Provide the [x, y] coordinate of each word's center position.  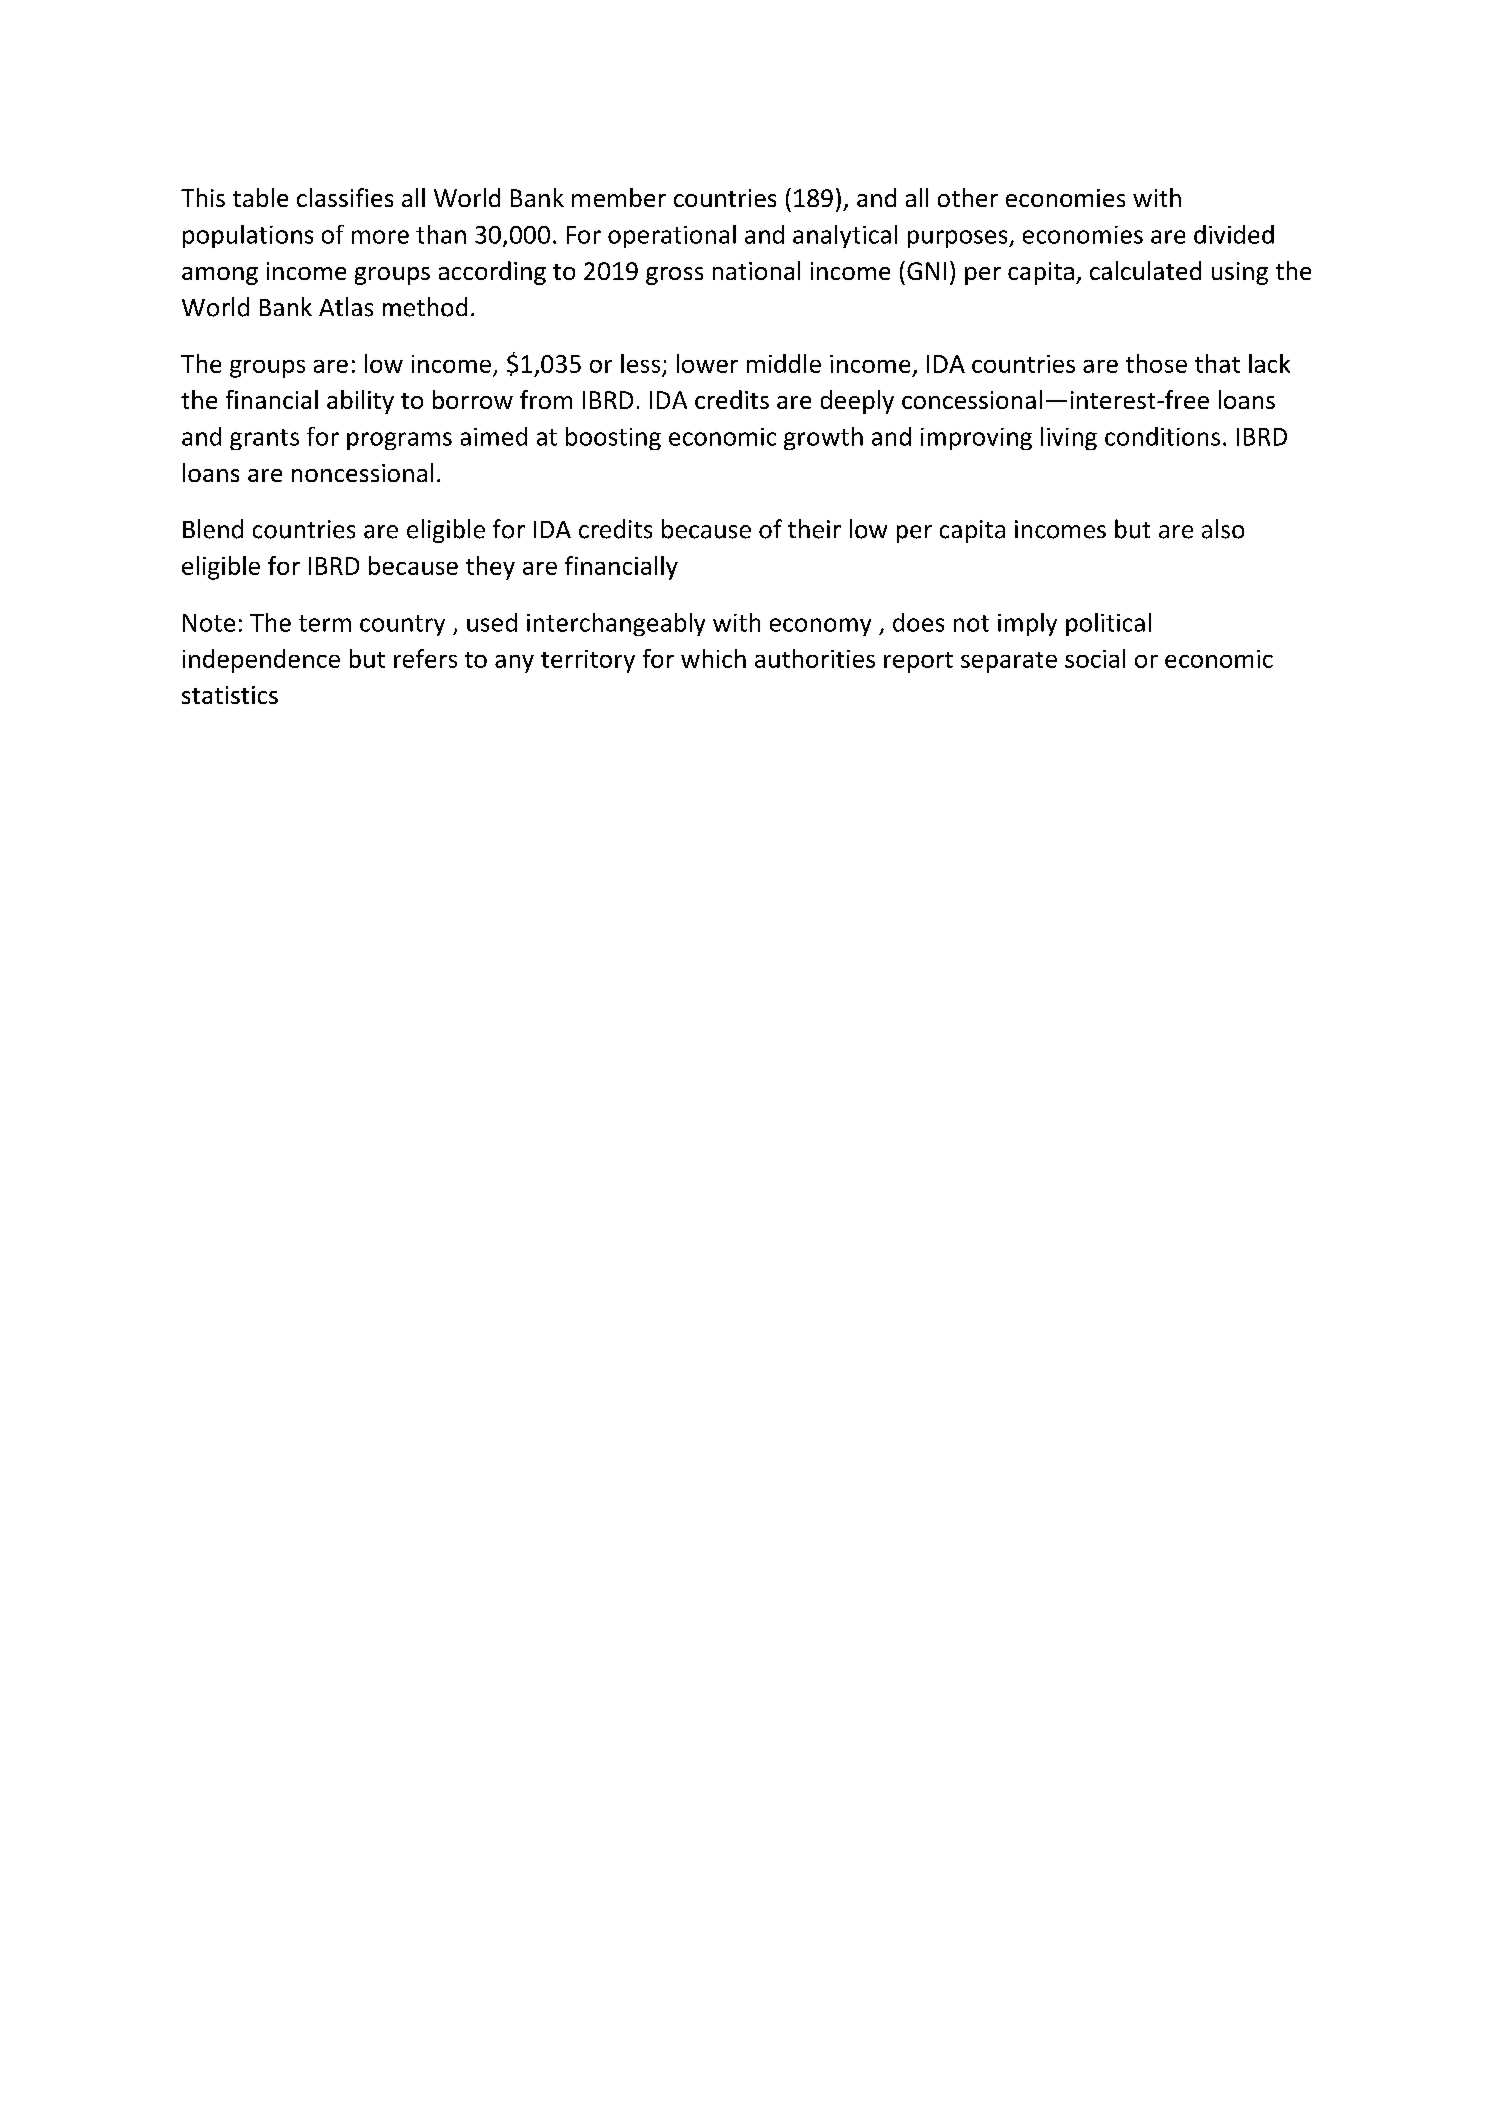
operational [672, 236]
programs [399, 441]
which [713, 658]
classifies [345, 197]
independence [261, 661]
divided [1234, 234]
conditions [1162, 436]
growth [823, 438]
